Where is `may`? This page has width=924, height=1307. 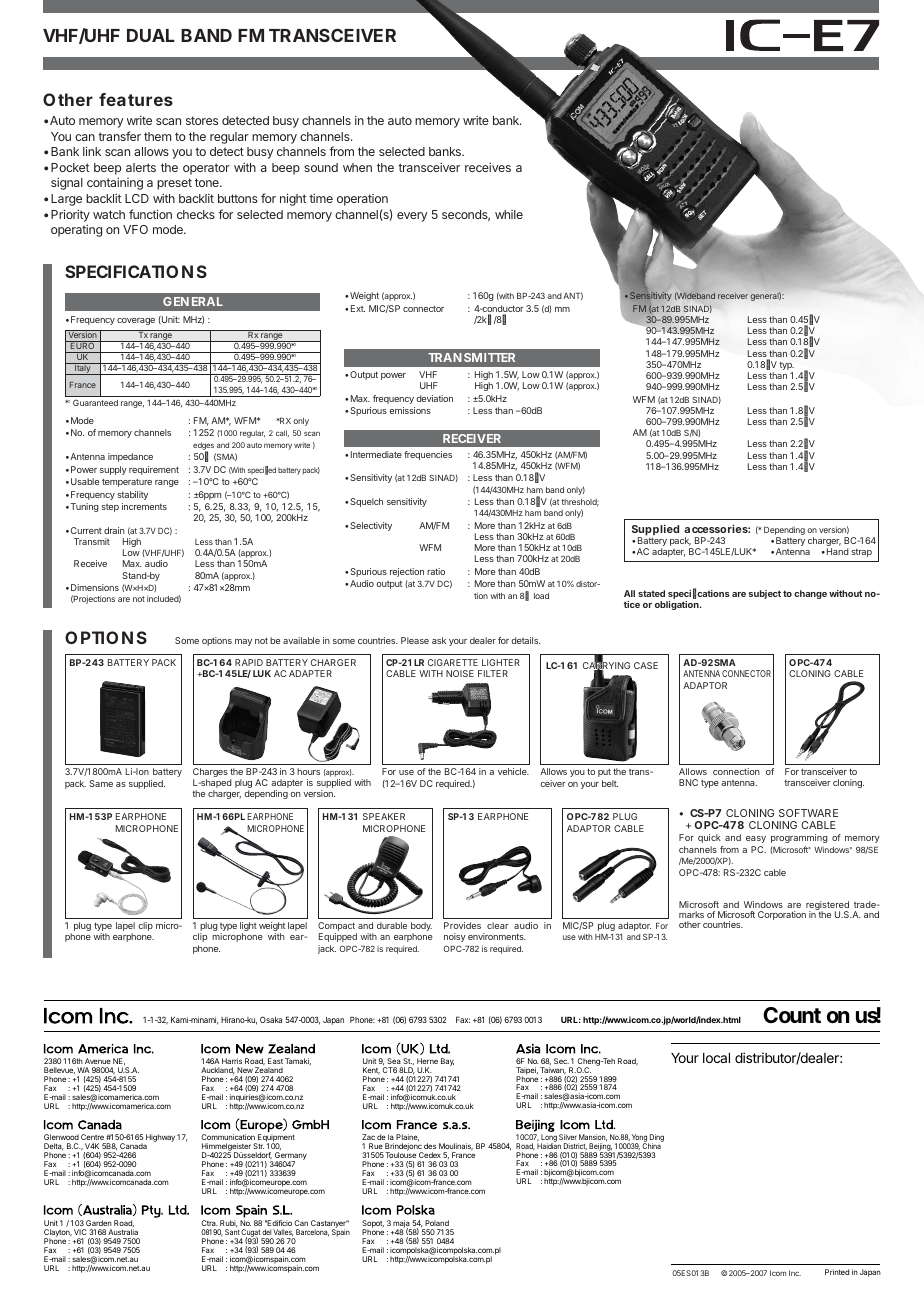 may is located at coordinates (243, 642).
